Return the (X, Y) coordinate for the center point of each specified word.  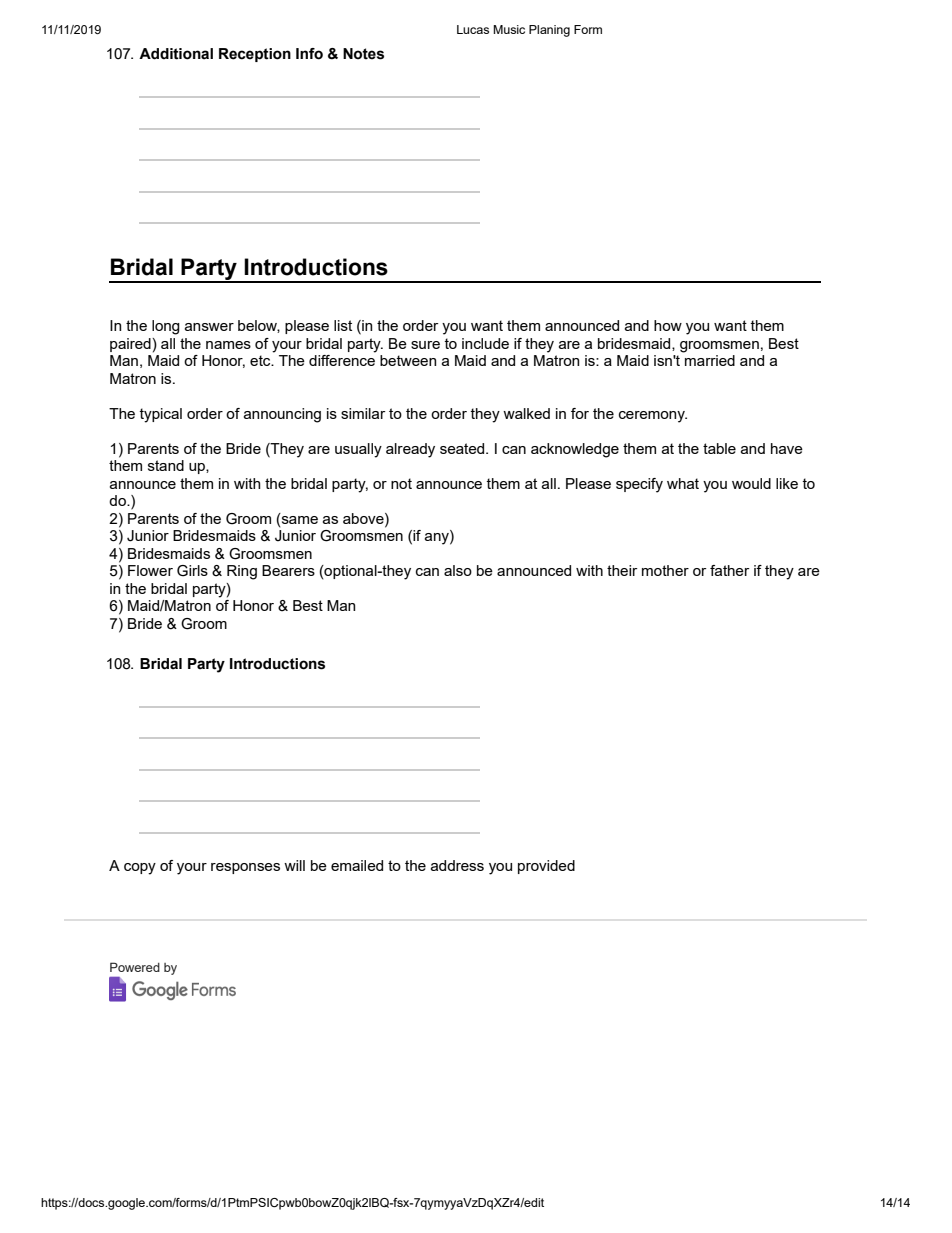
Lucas (473, 29)
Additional (176, 54)
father (729, 570)
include (485, 343)
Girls (192, 571)
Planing (549, 31)
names (228, 345)
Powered (135, 967)
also (458, 570)
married (710, 360)
